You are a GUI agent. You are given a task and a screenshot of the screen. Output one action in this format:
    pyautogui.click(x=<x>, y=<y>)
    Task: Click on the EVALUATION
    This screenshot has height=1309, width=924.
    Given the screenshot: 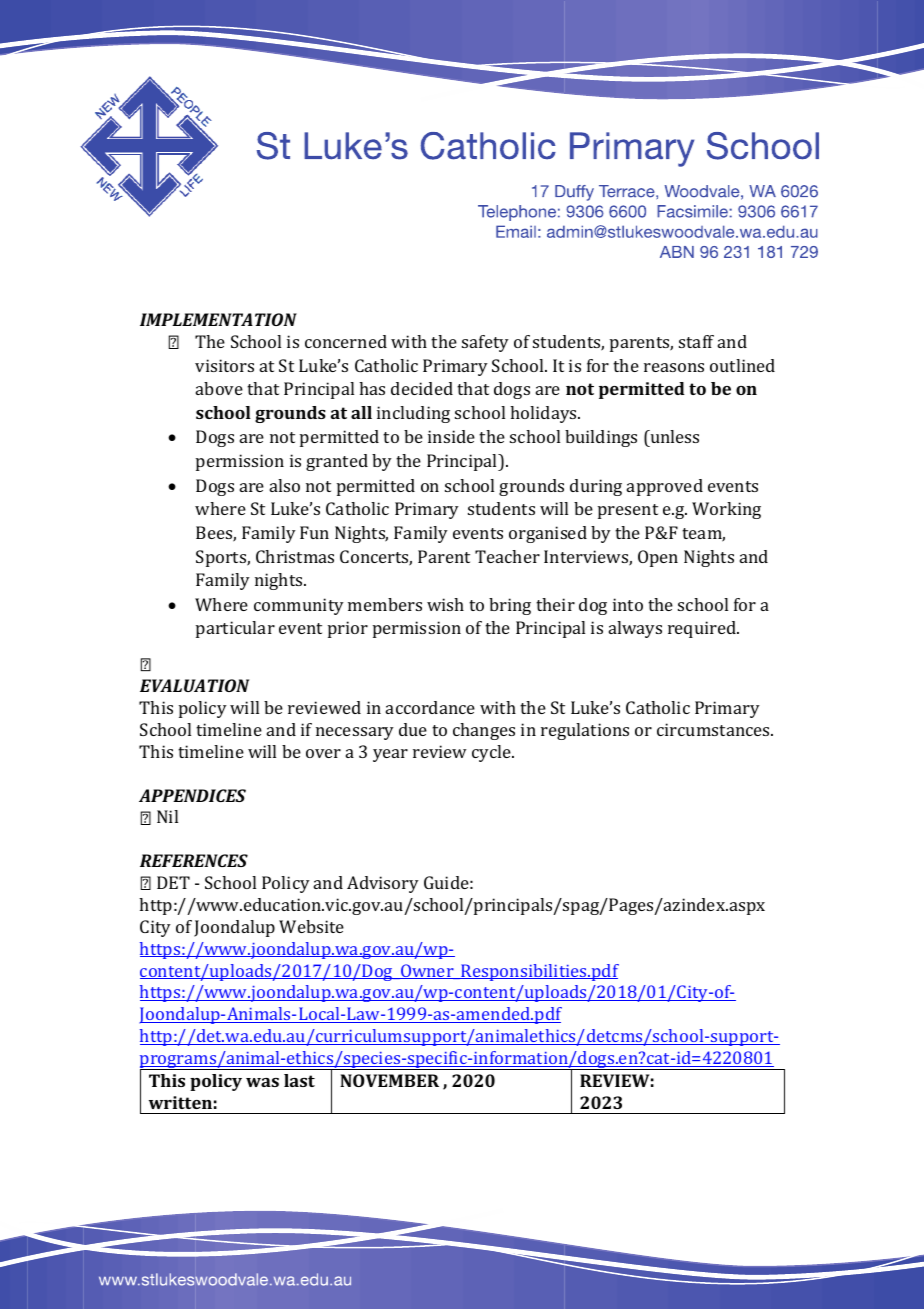 What is the action you would take?
    pyautogui.click(x=194, y=685)
